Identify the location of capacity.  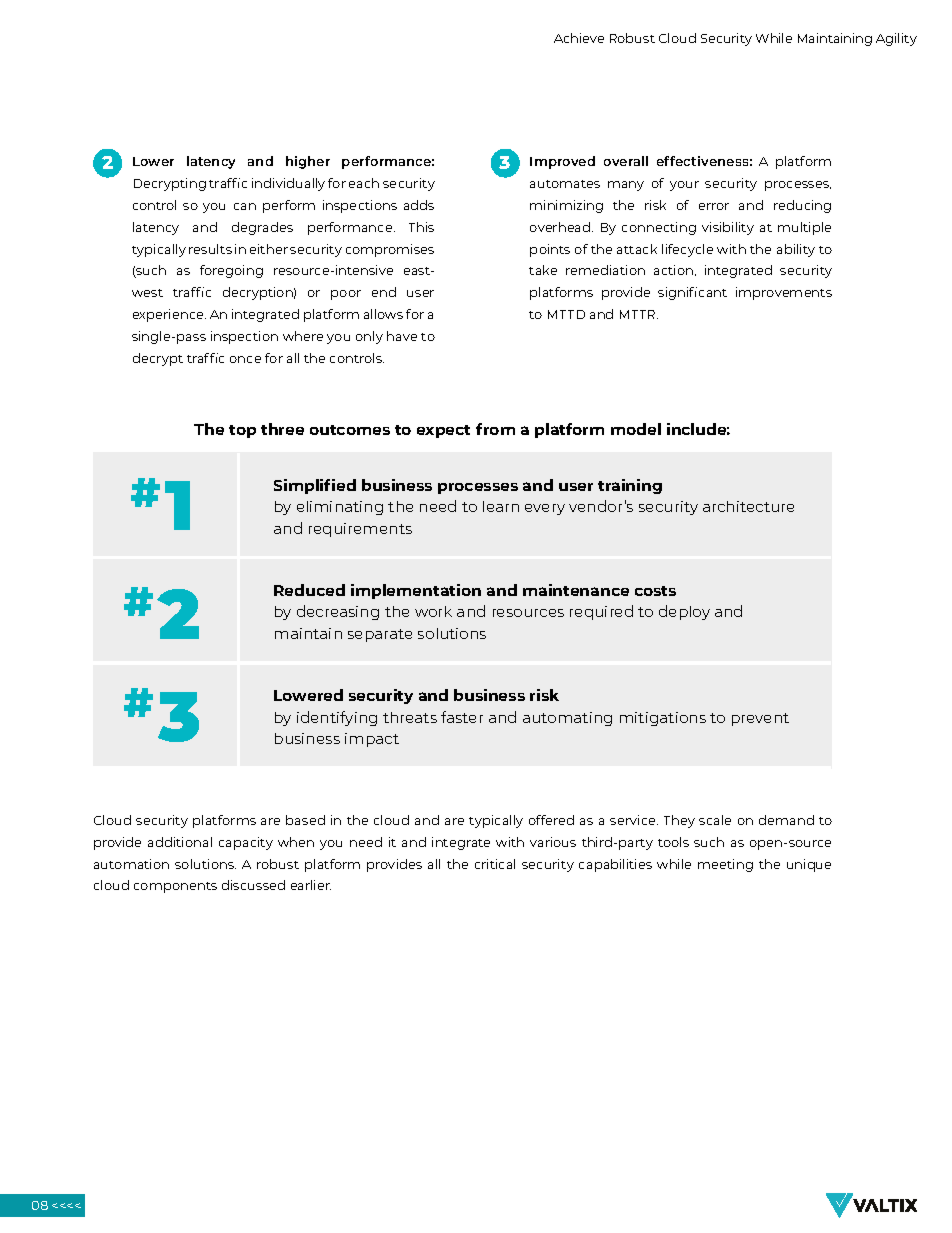
(246, 843).
